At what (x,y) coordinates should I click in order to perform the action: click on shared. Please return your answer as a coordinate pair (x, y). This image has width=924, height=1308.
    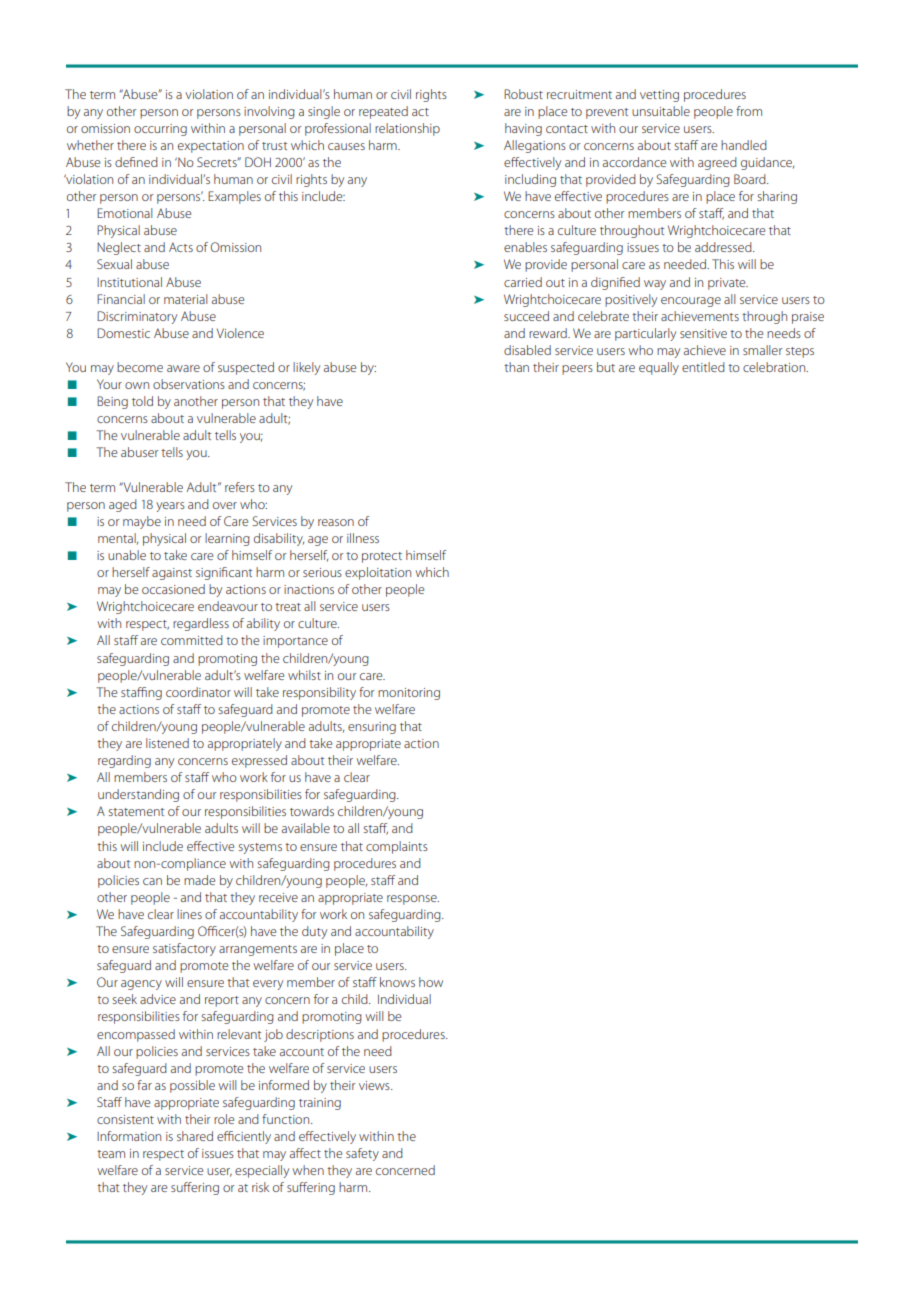
    Looking at the image, I should click on (195, 1136).
